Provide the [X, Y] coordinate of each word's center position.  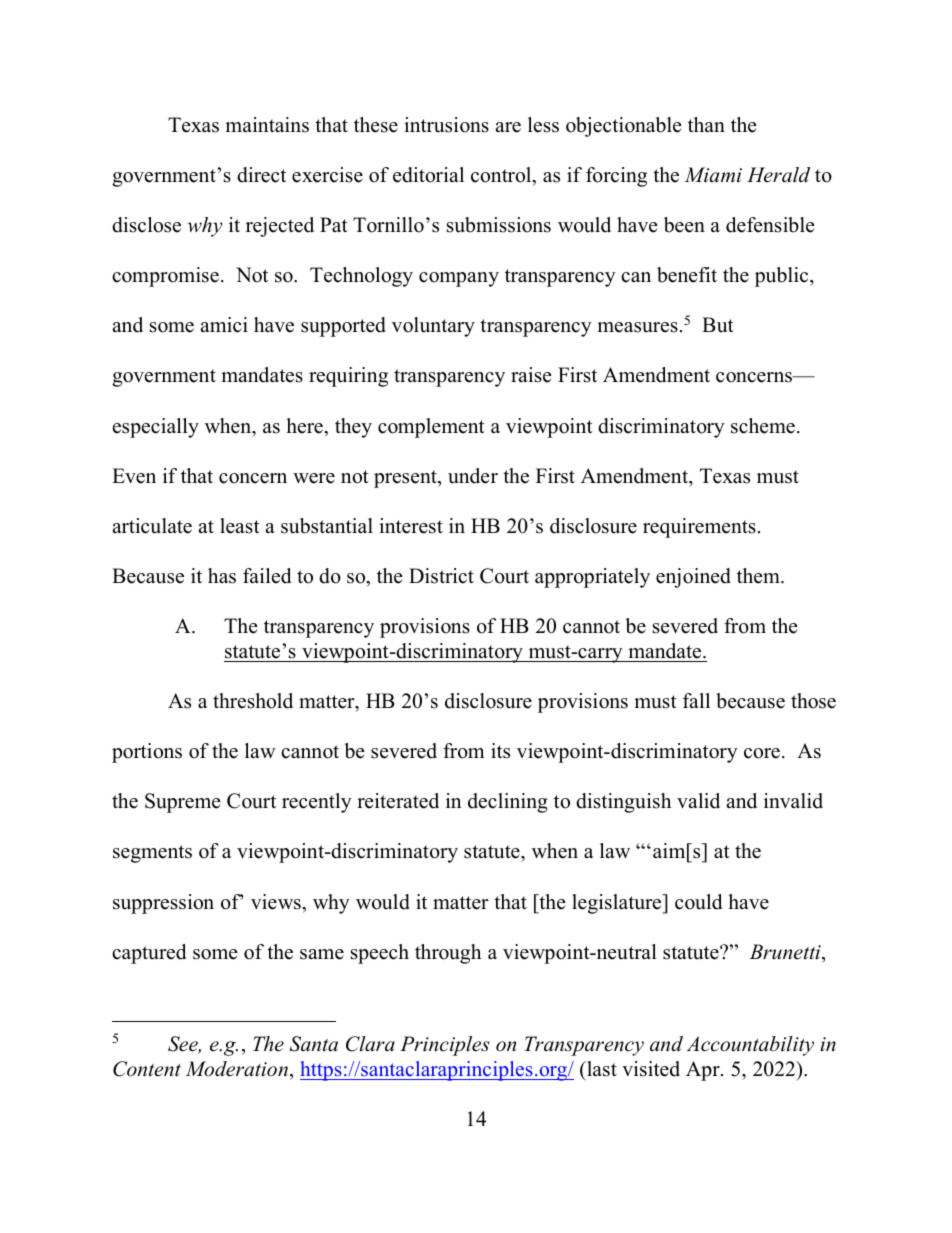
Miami [713, 175]
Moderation [238, 1070]
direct [261, 175]
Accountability [750, 1046]
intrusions [446, 125]
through [448, 954]
